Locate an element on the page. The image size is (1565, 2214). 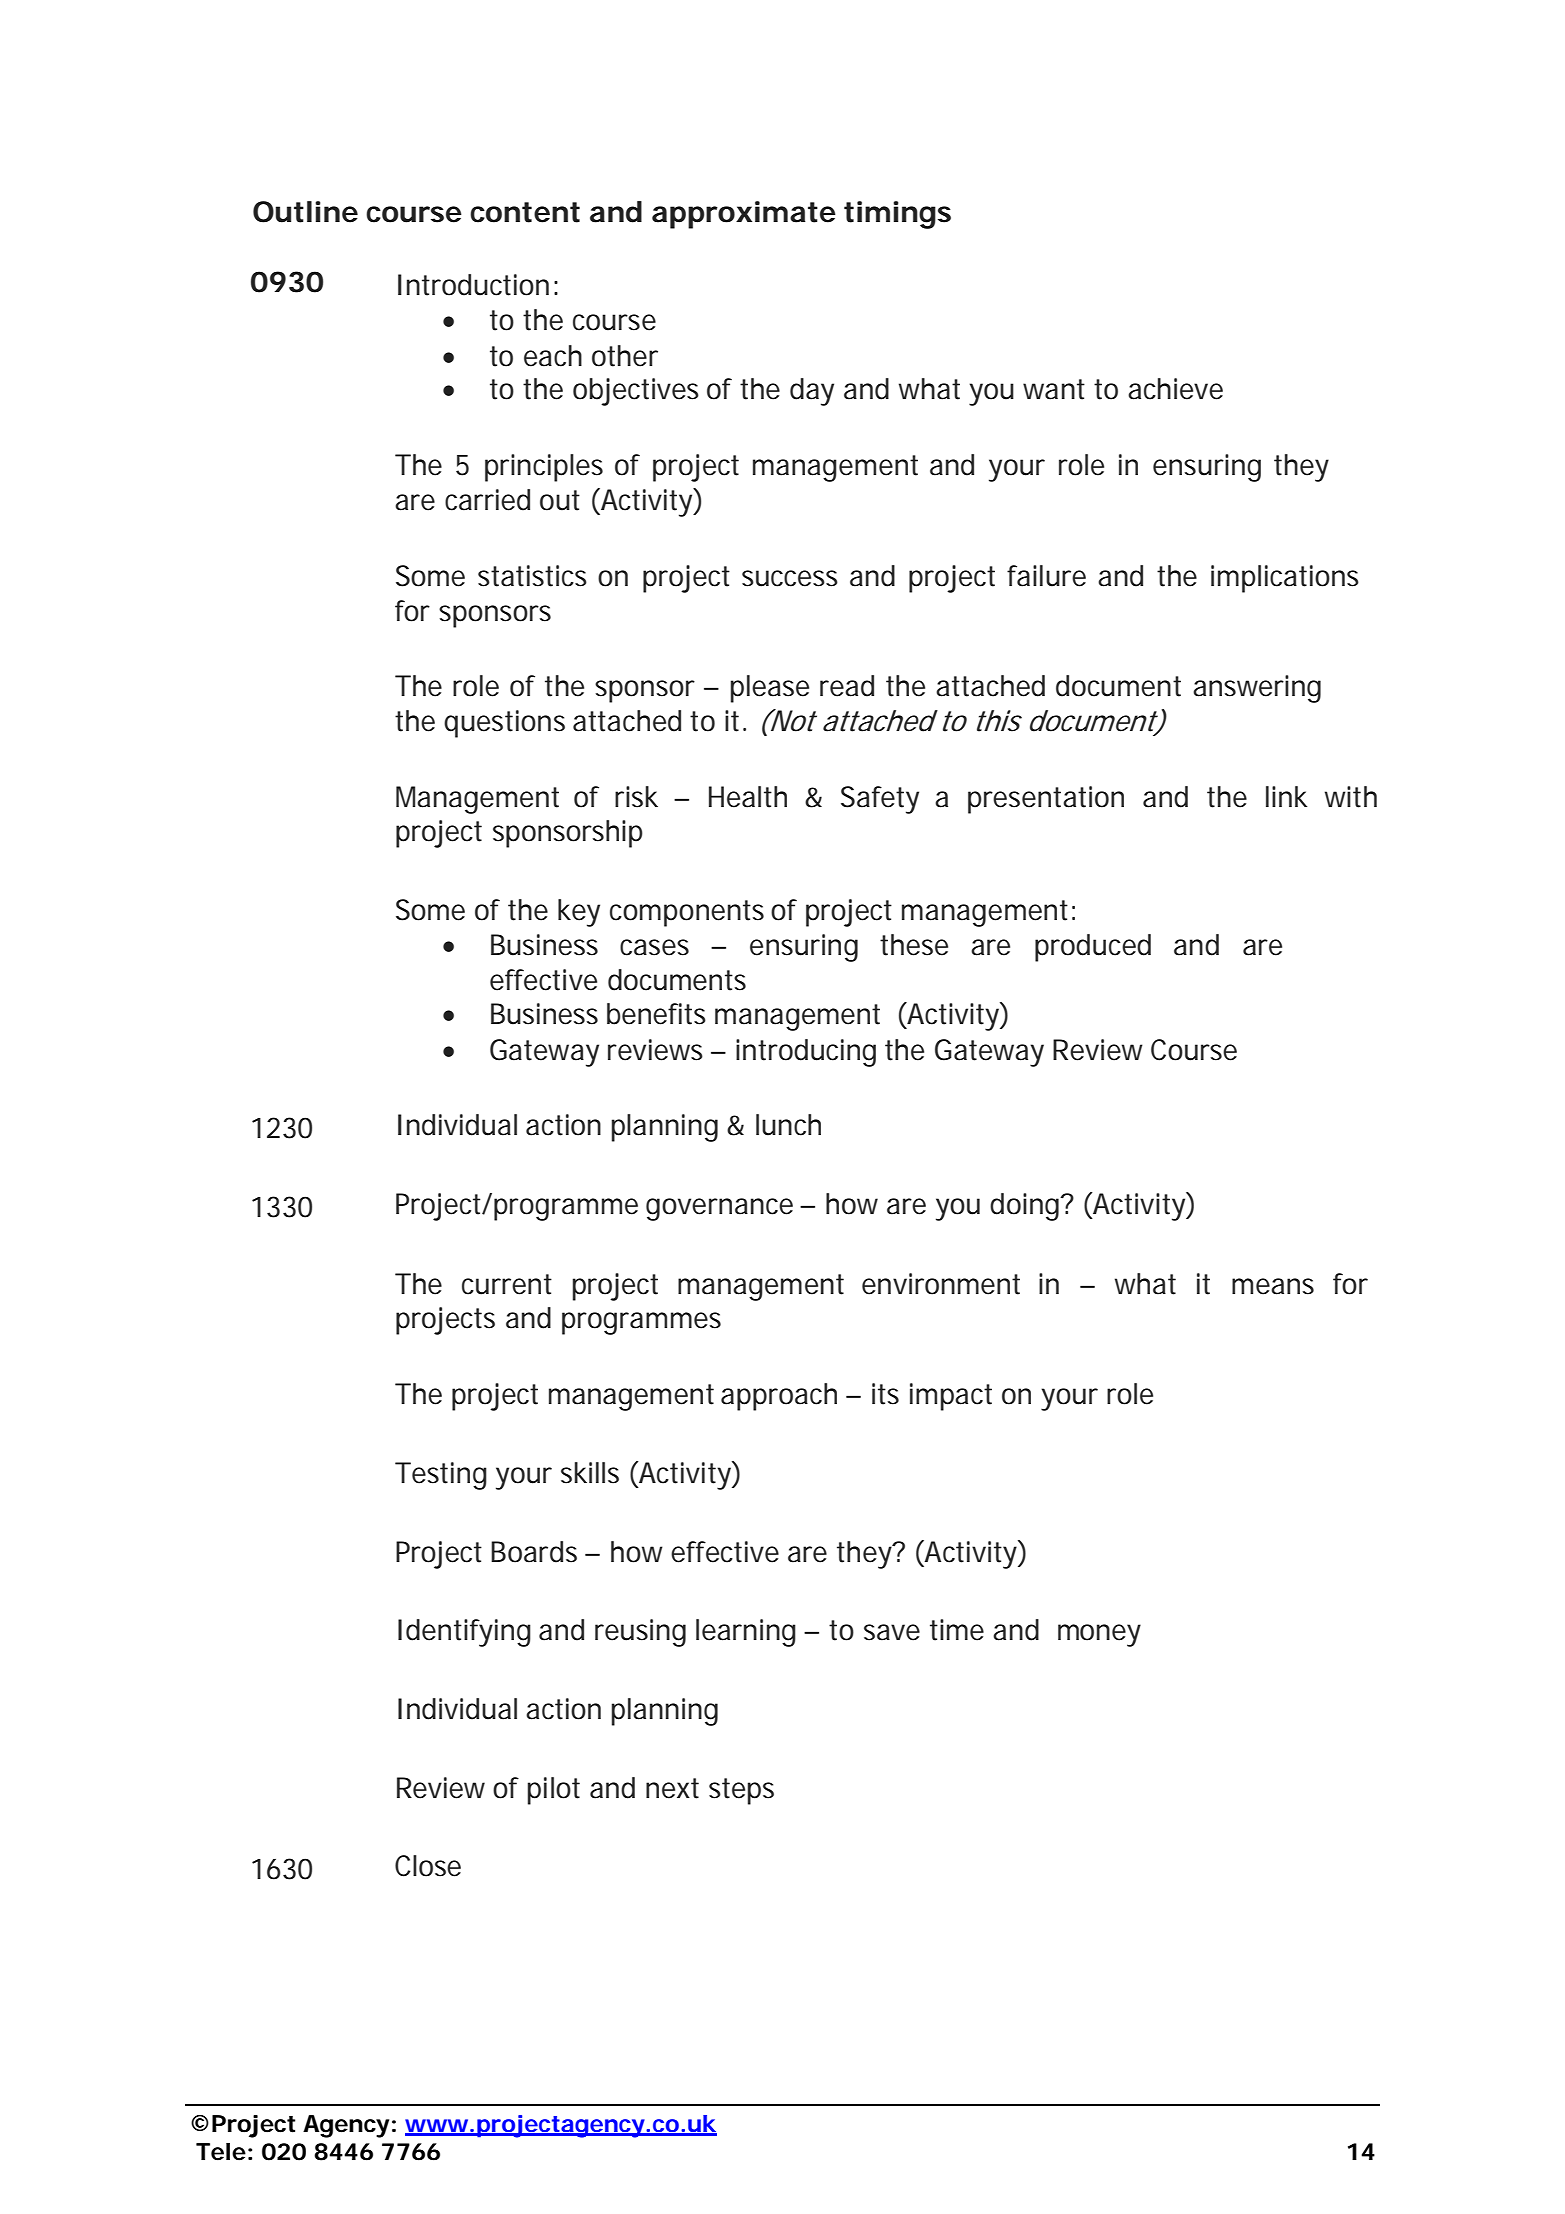
benefits is located at coordinates (656, 1014).
